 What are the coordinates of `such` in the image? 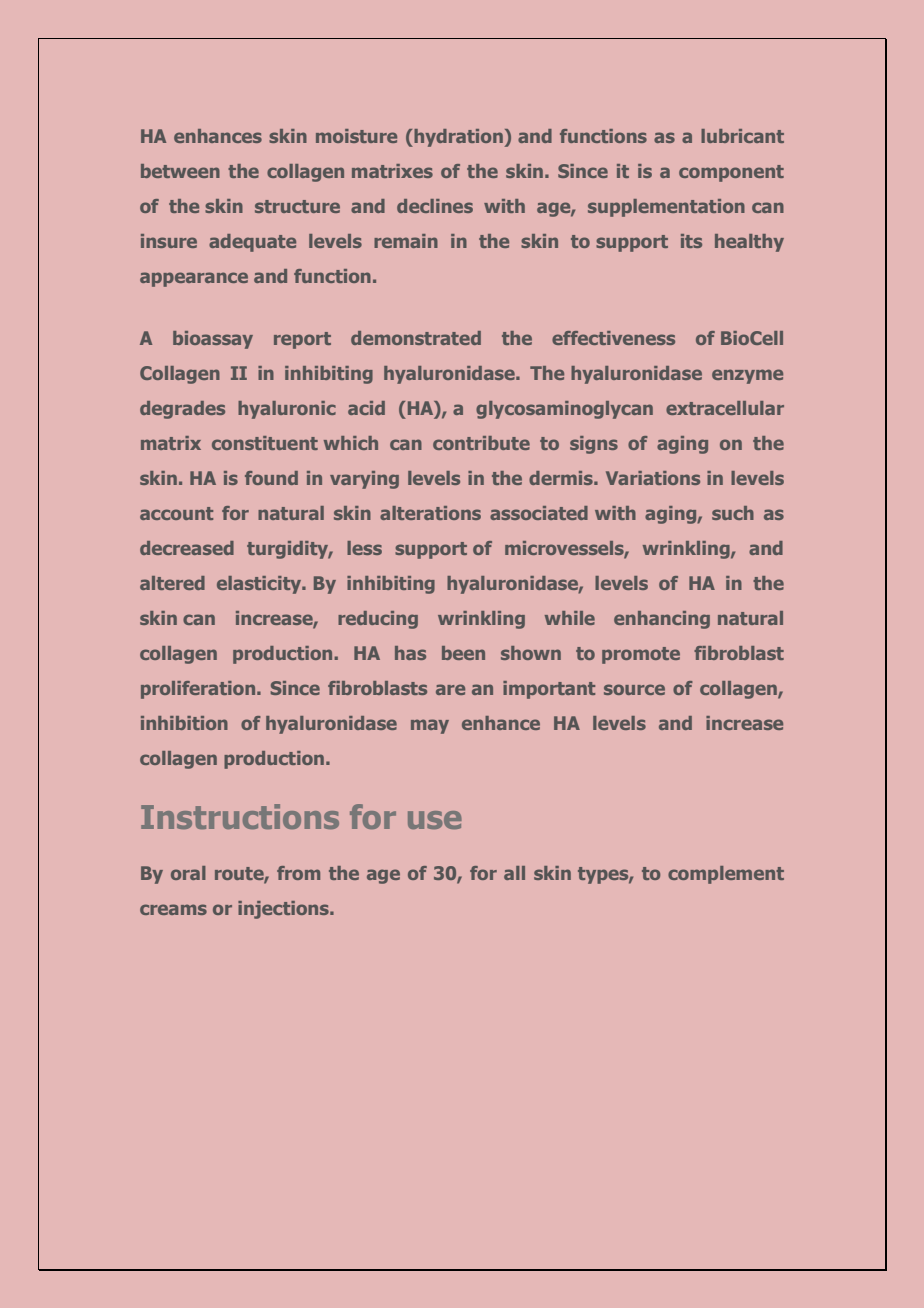 It's located at (733, 513).
